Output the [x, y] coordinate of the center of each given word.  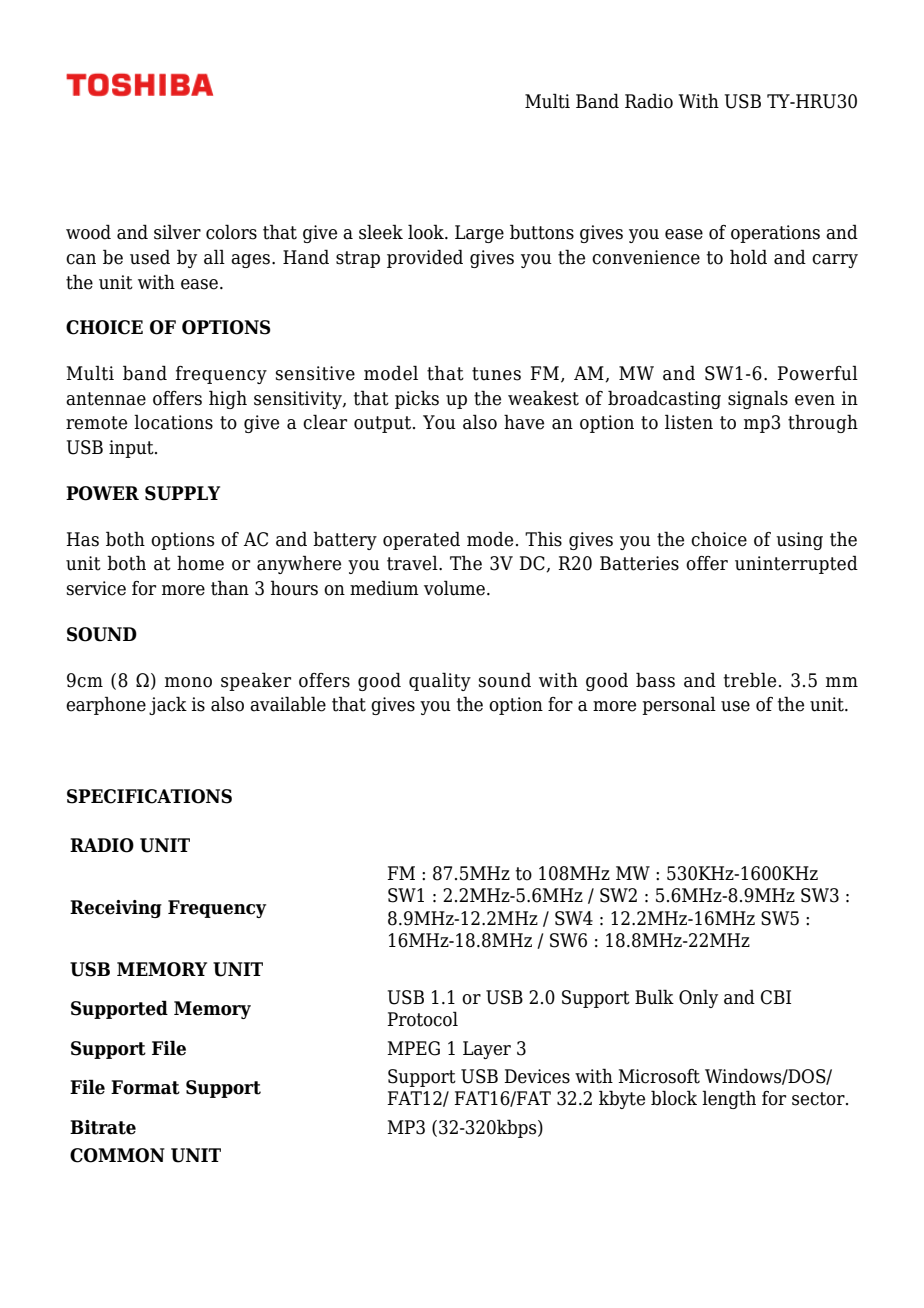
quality [440, 681]
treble [750, 680]
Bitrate [103, 1127]
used [150, 257]
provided [425, 258]
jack [168, 705]
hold [748, 257]
